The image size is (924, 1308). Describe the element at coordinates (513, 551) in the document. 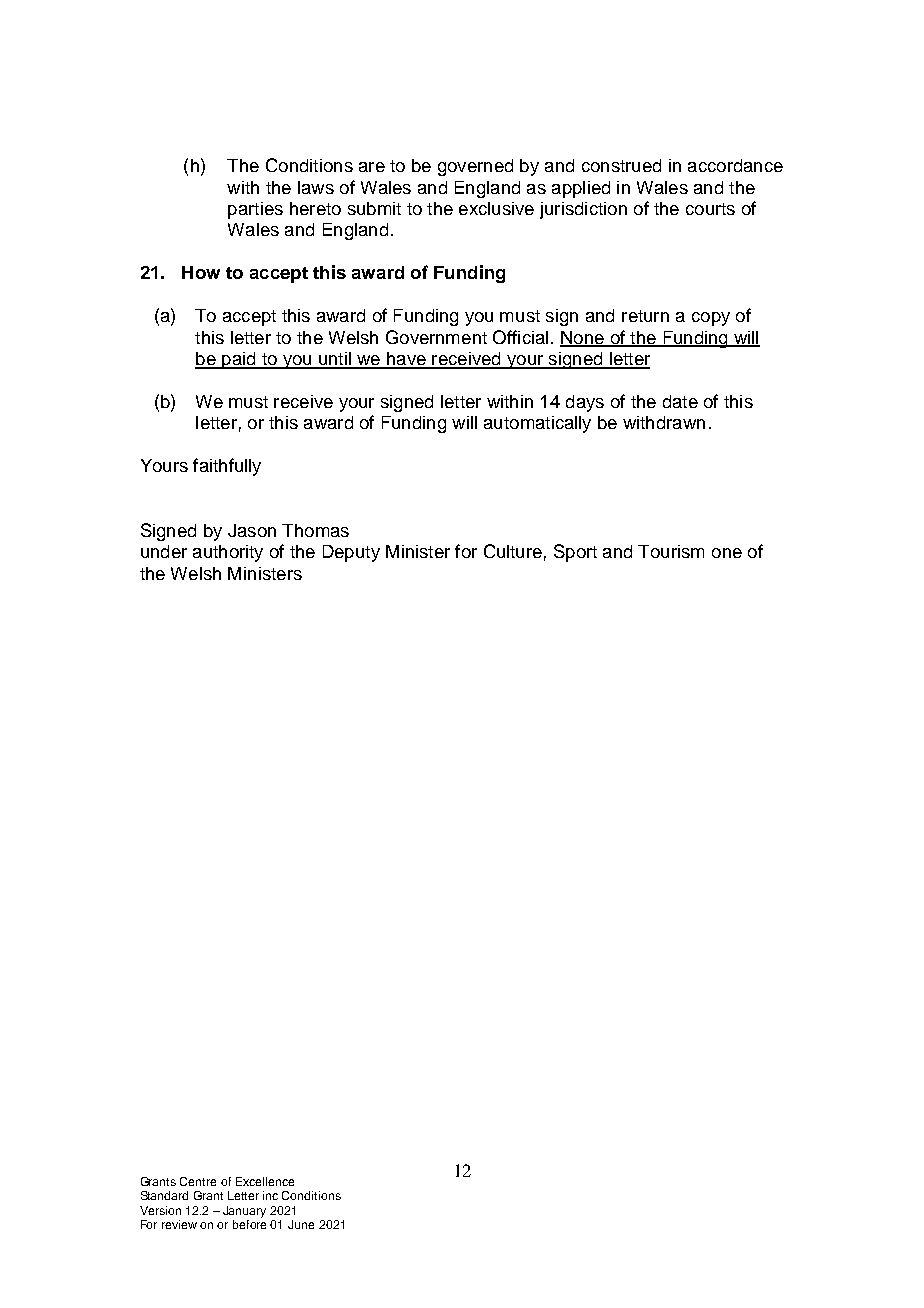

I see `Culture` at that location.
